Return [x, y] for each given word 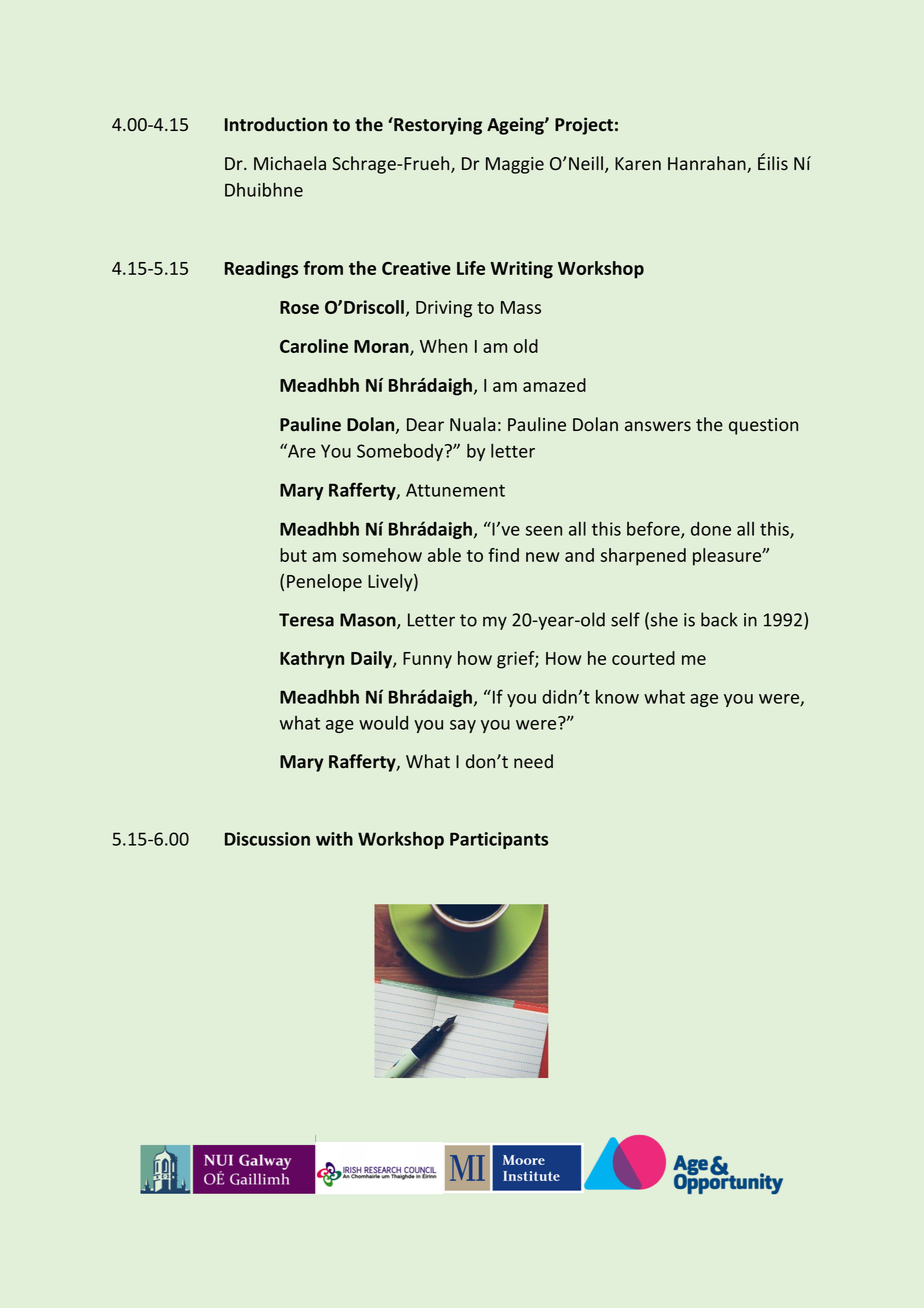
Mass [521, 307]
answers [658, 426]
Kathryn [312, 660]
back [719, 619]
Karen [638, 163]
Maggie [515, 165]
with [334, 839]
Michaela [290, 163]
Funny [427, 660]
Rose [299, 307]
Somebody [401, 452]
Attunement [455, 490]
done [711, 529]
